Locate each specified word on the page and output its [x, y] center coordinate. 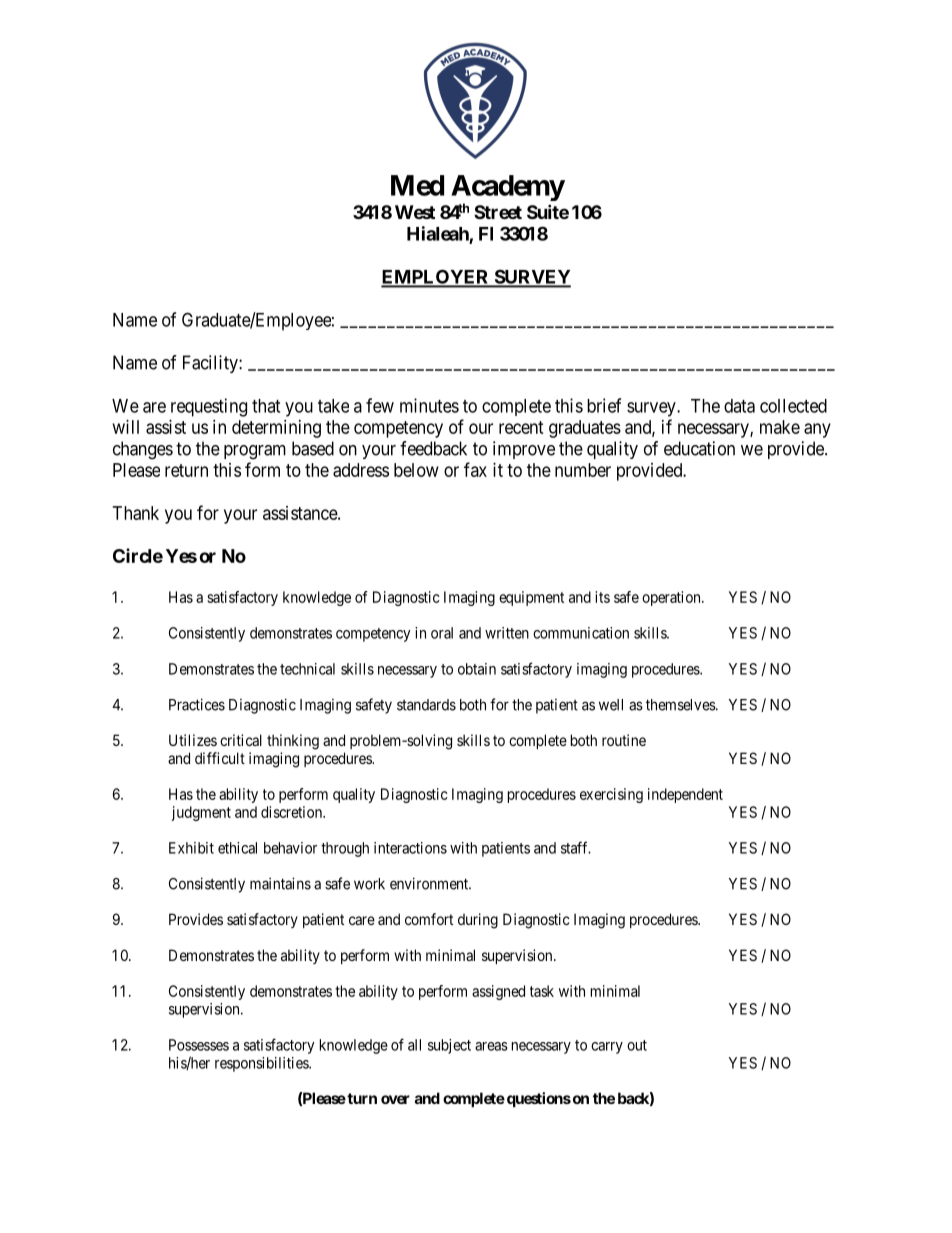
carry [607, 1048]
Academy [508, 189]
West [415, 212]
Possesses [199, 1045]
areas [491, 1046]
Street [498, 212]
